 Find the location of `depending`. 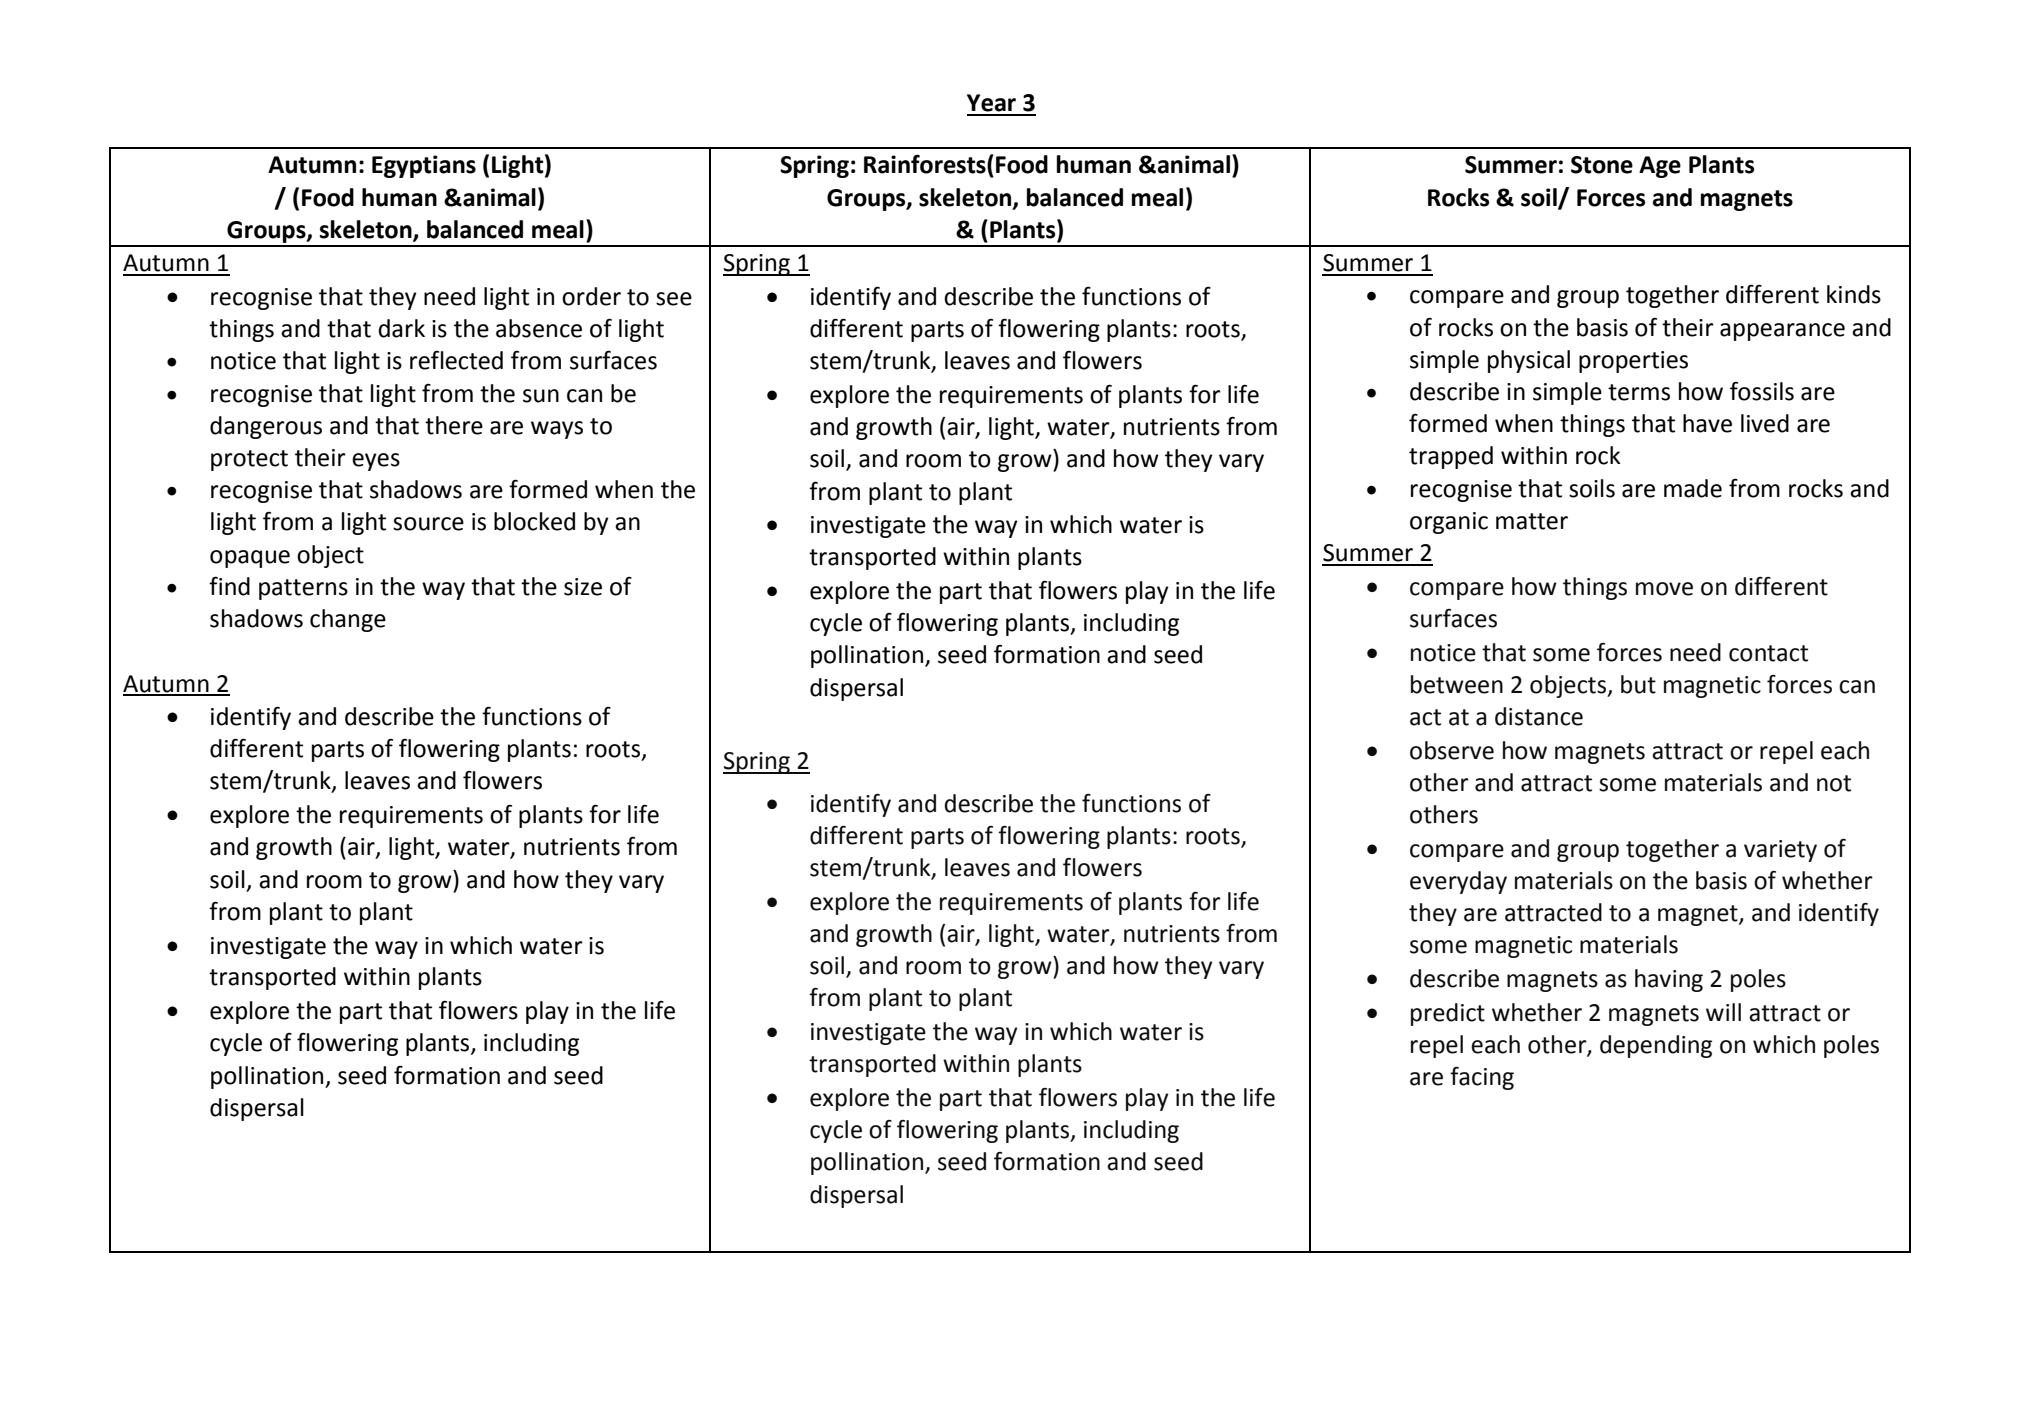

depending is located at coordinates (1656, 1046).
